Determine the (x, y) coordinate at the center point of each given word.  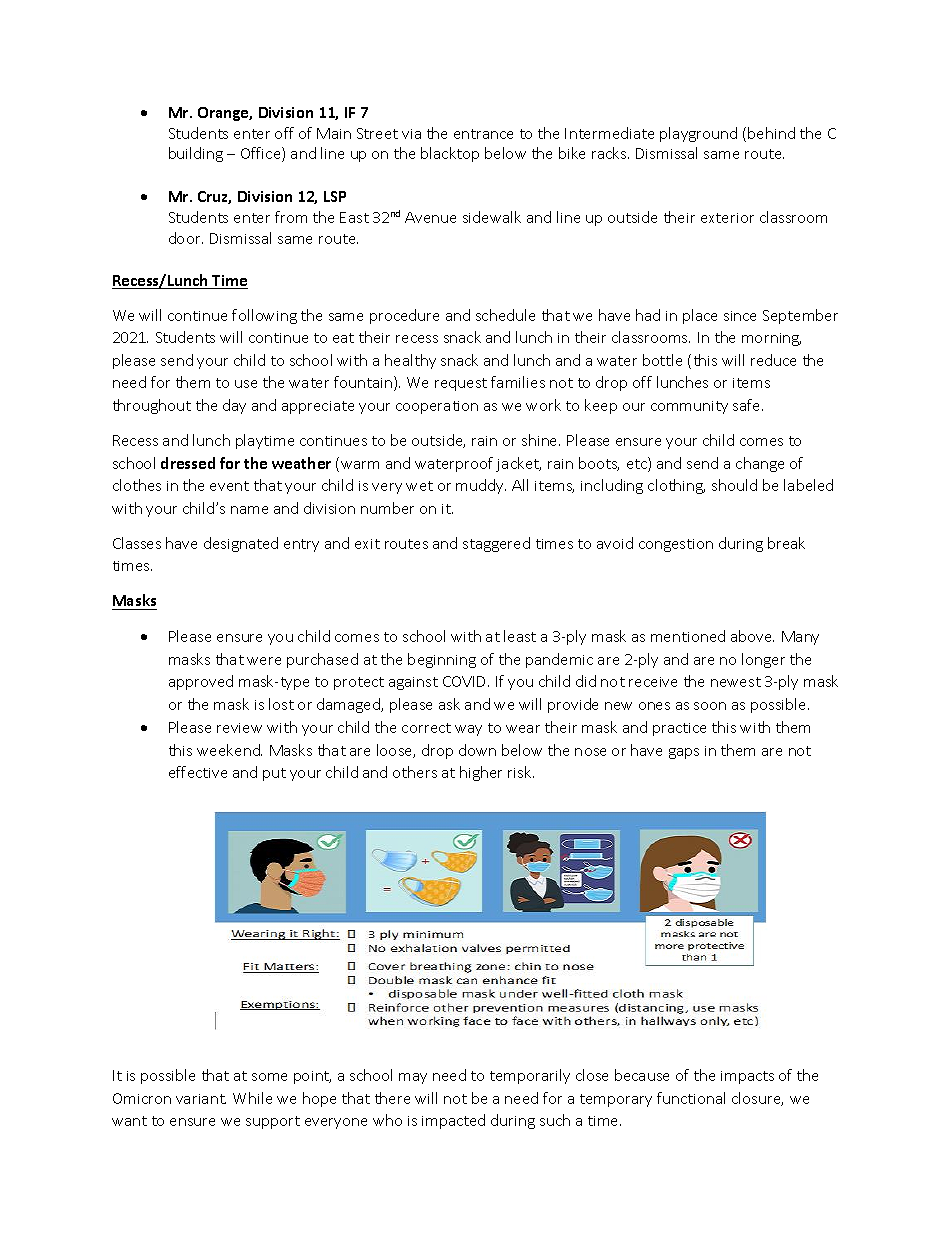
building (196, 154)
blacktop (450, 154)
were (264, 661)
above (752, 636)
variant (201, 1099)
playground (698, 134)
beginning (442, 660)
